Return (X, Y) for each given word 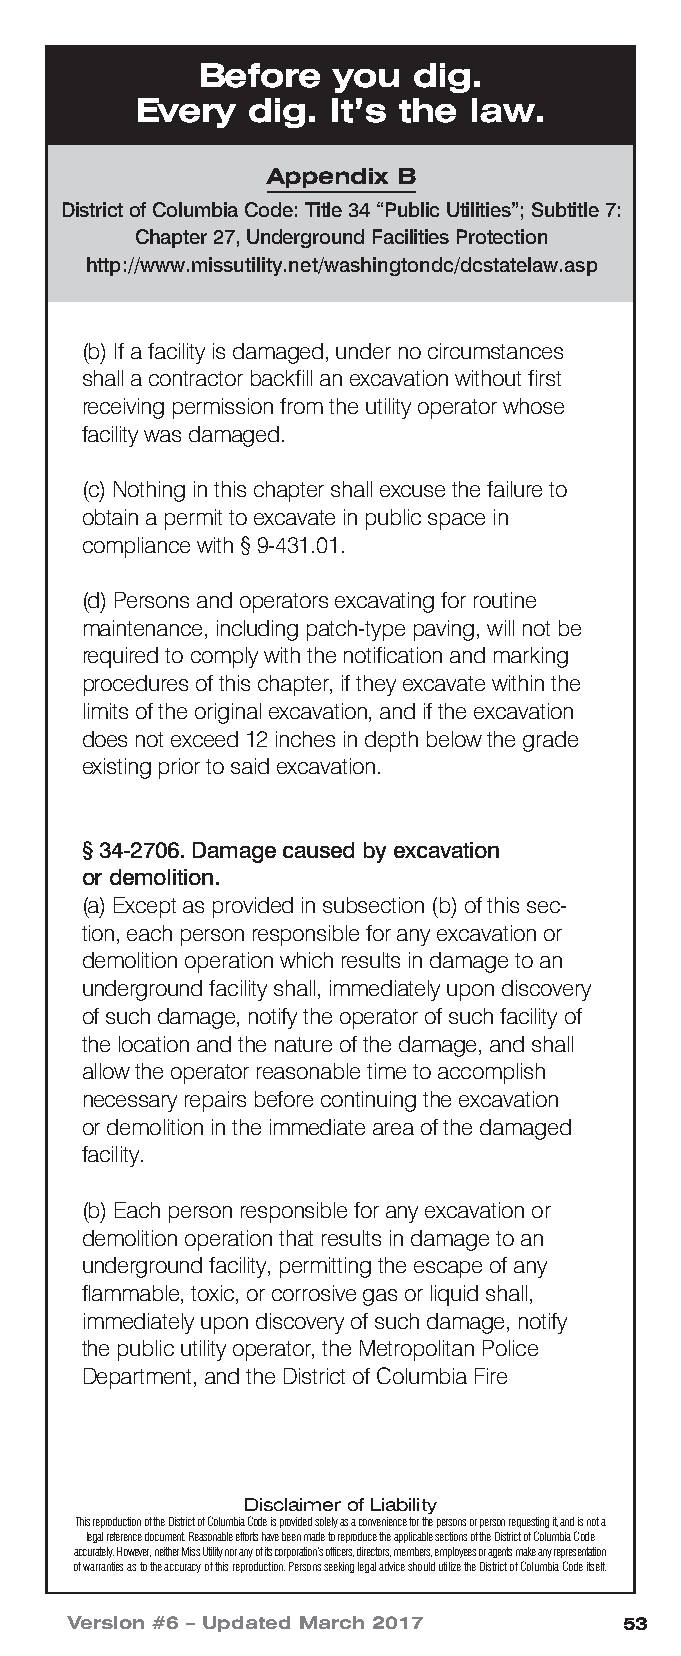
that (296, 1238)
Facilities (411, 236)
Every (187, 113)
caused (318, 850)
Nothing (149, 491)
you (365, 81)
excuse (412, 491)
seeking (339, 1567)
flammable (132, 1294)
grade (550, 741)
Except (145, 907)
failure (514, 489)
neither (167, 1551)
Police (510, 1348)
